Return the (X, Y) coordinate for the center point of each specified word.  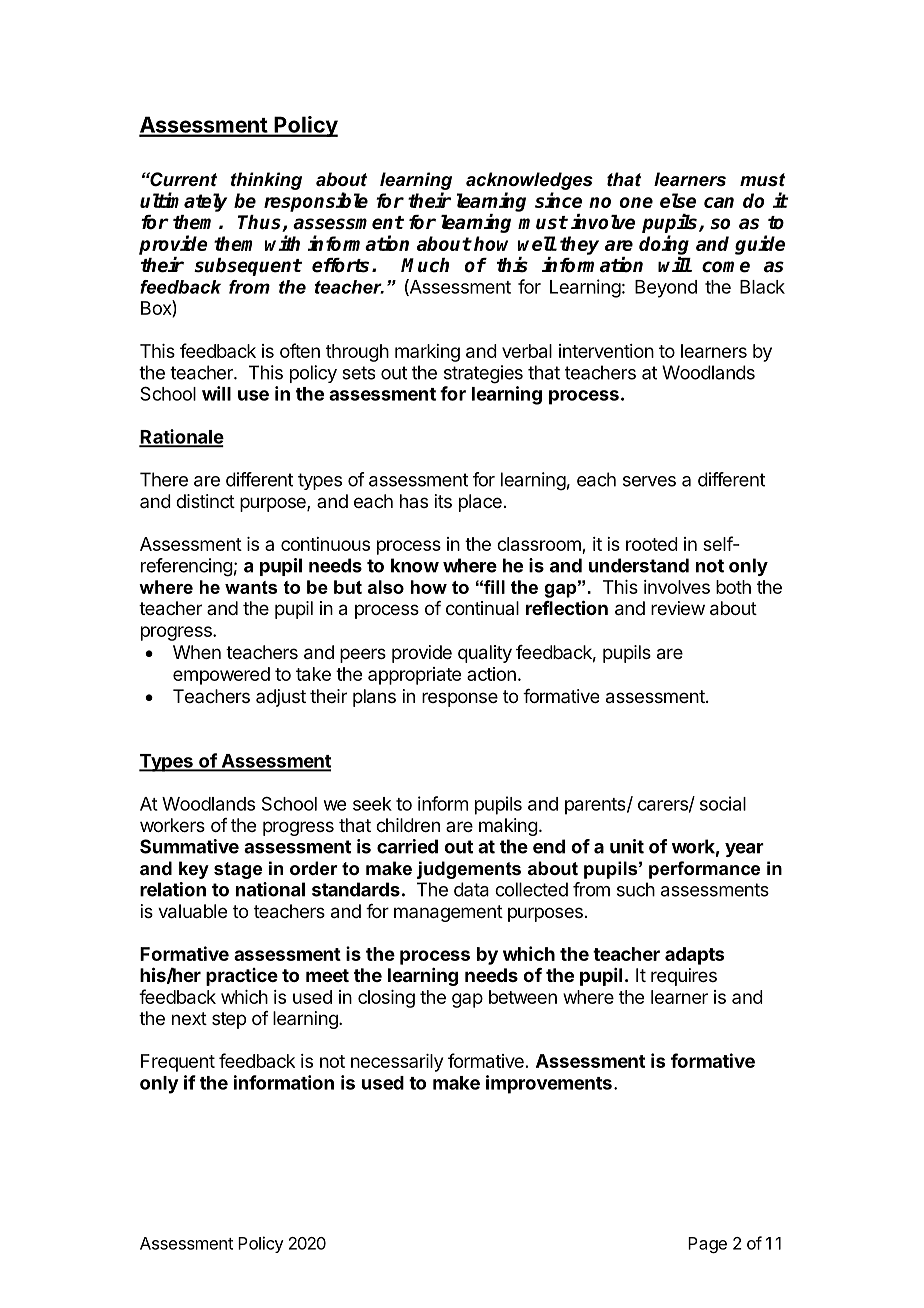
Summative (189, 846)
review (678, 608)
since (558, 200)
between (523, 997)
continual (482, 608)
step (229, 1020)
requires (684, 977)
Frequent (178, 1063)
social (723, 803)
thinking (266, 181)
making (508, 827)
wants (251, 587)
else (678, 200)
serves (649, 481)
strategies (483, 374)
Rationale (181, 437)
